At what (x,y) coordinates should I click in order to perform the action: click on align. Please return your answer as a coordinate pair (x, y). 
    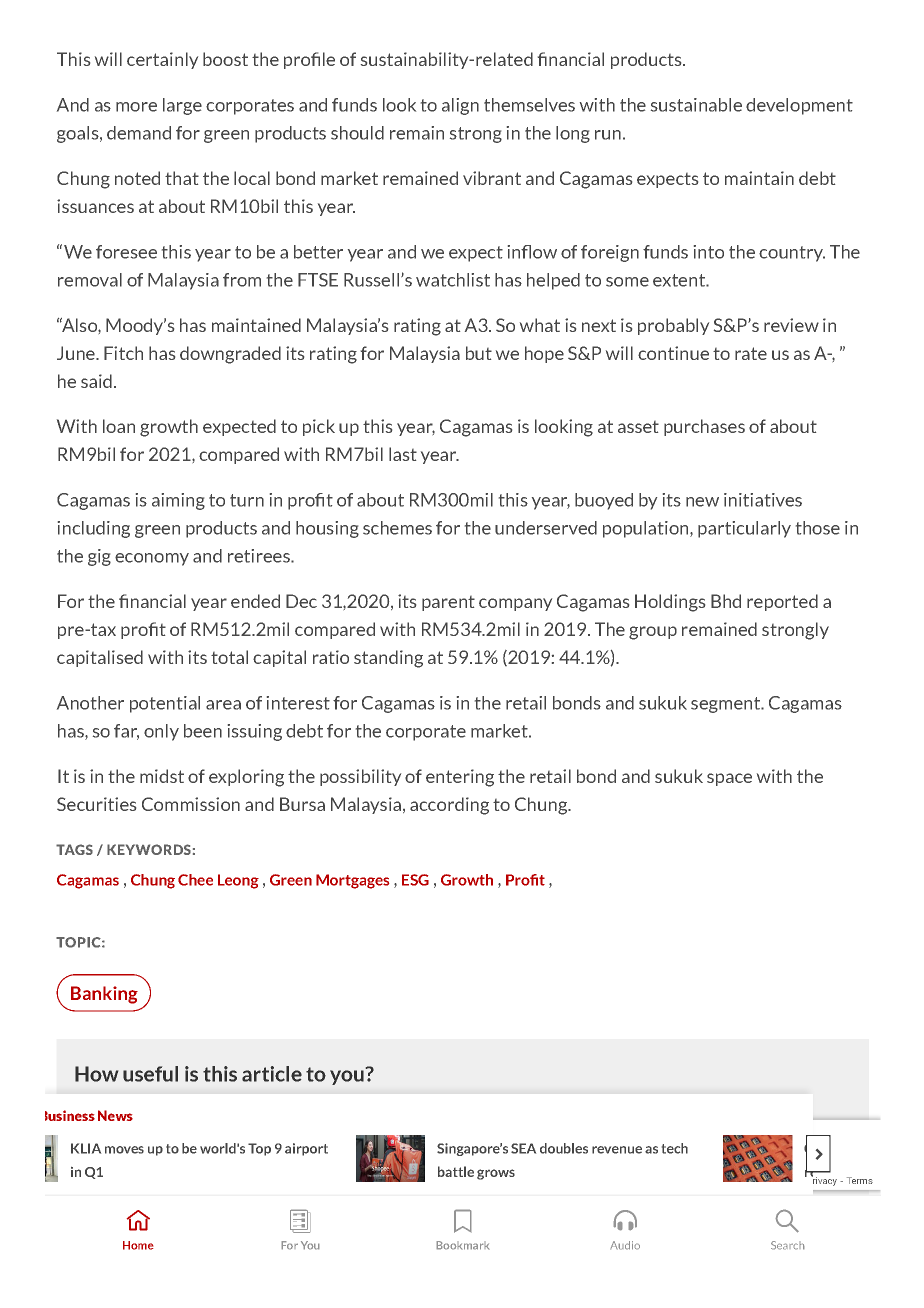
    Looking at the image, I should click on (460, 106).
